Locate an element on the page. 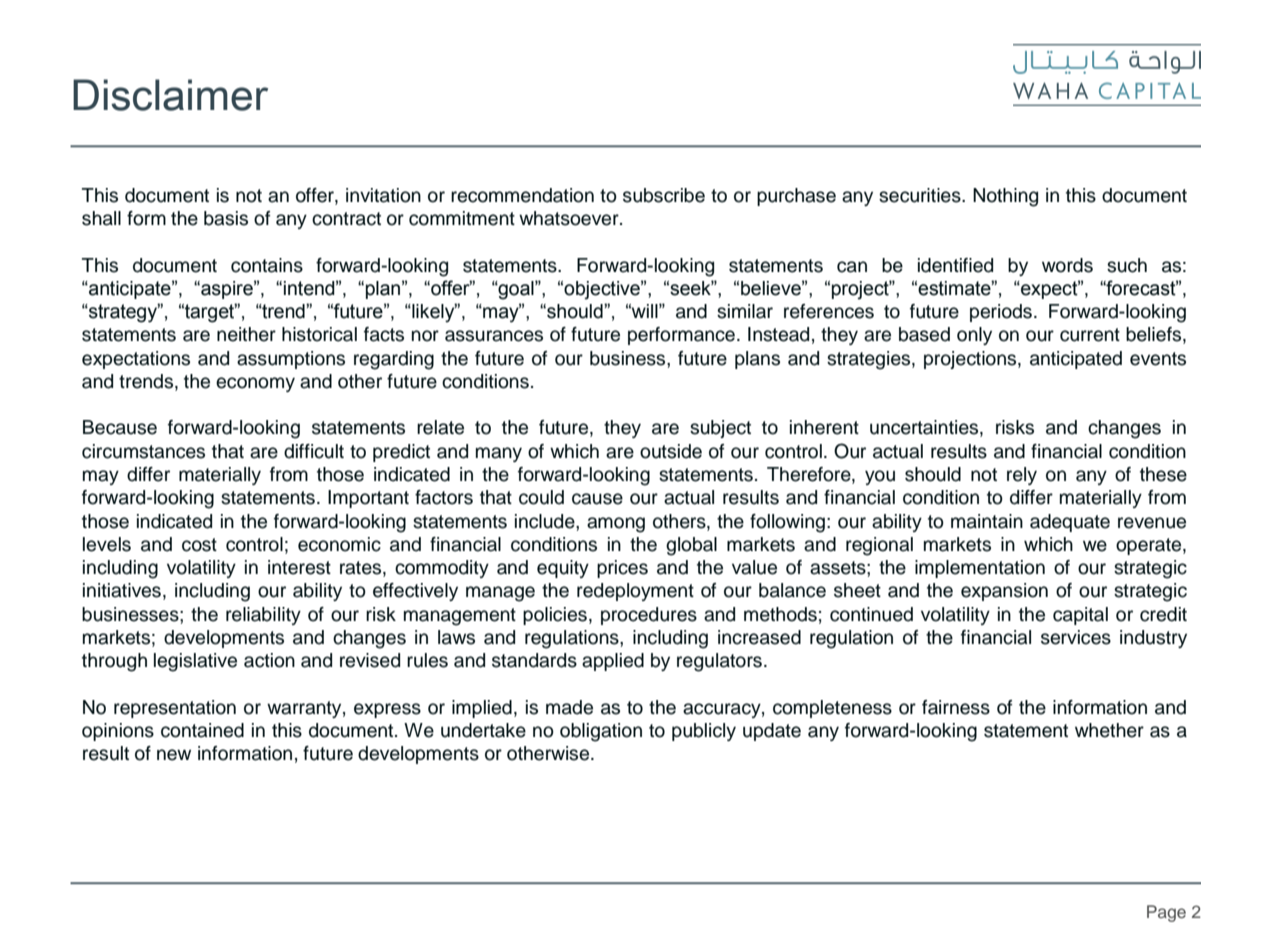 This document has width=1270, height=952. new is located at coordinates (174, 755).
